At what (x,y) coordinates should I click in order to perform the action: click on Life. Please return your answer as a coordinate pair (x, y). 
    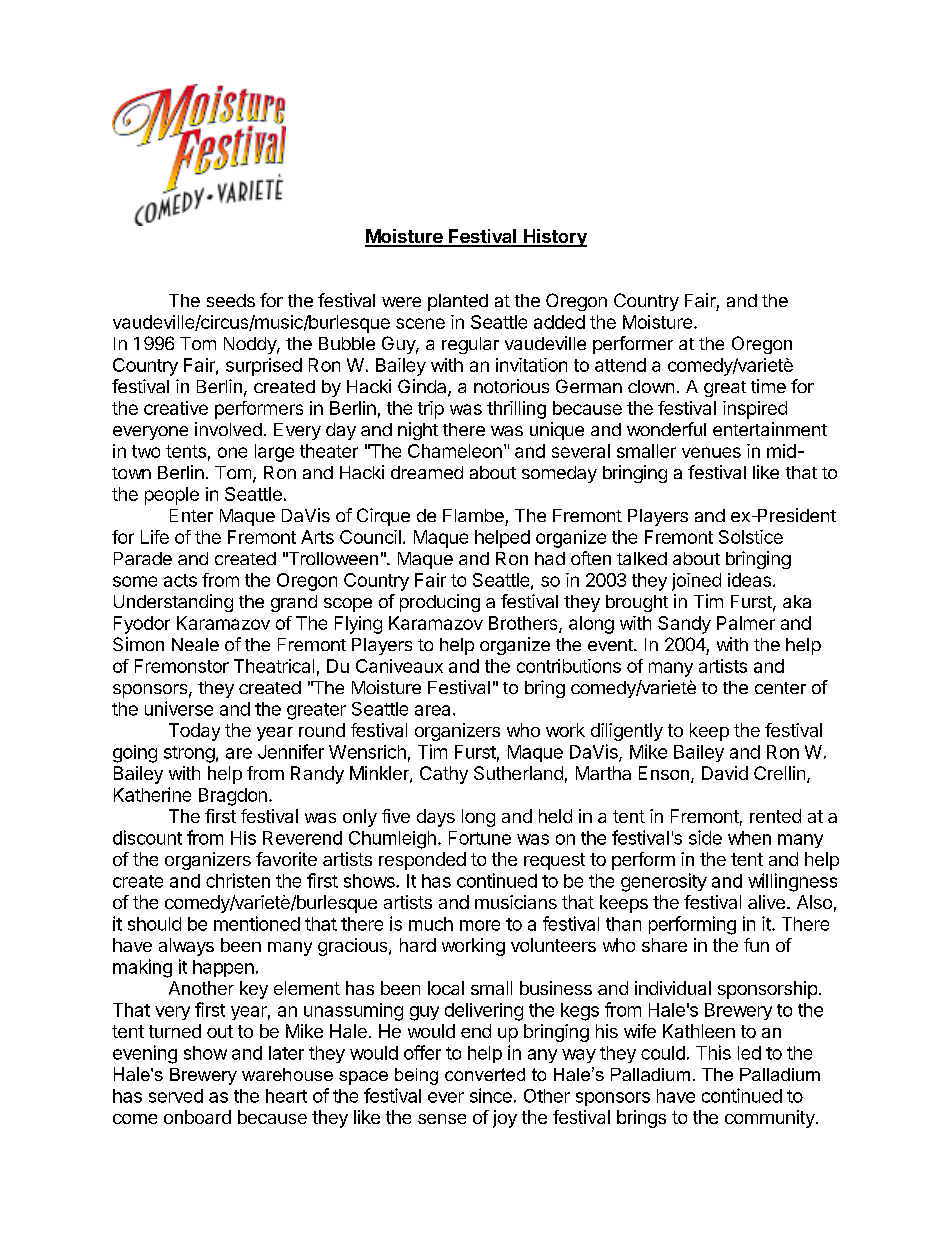
    Looking at the image, I should click on (155, 537).
